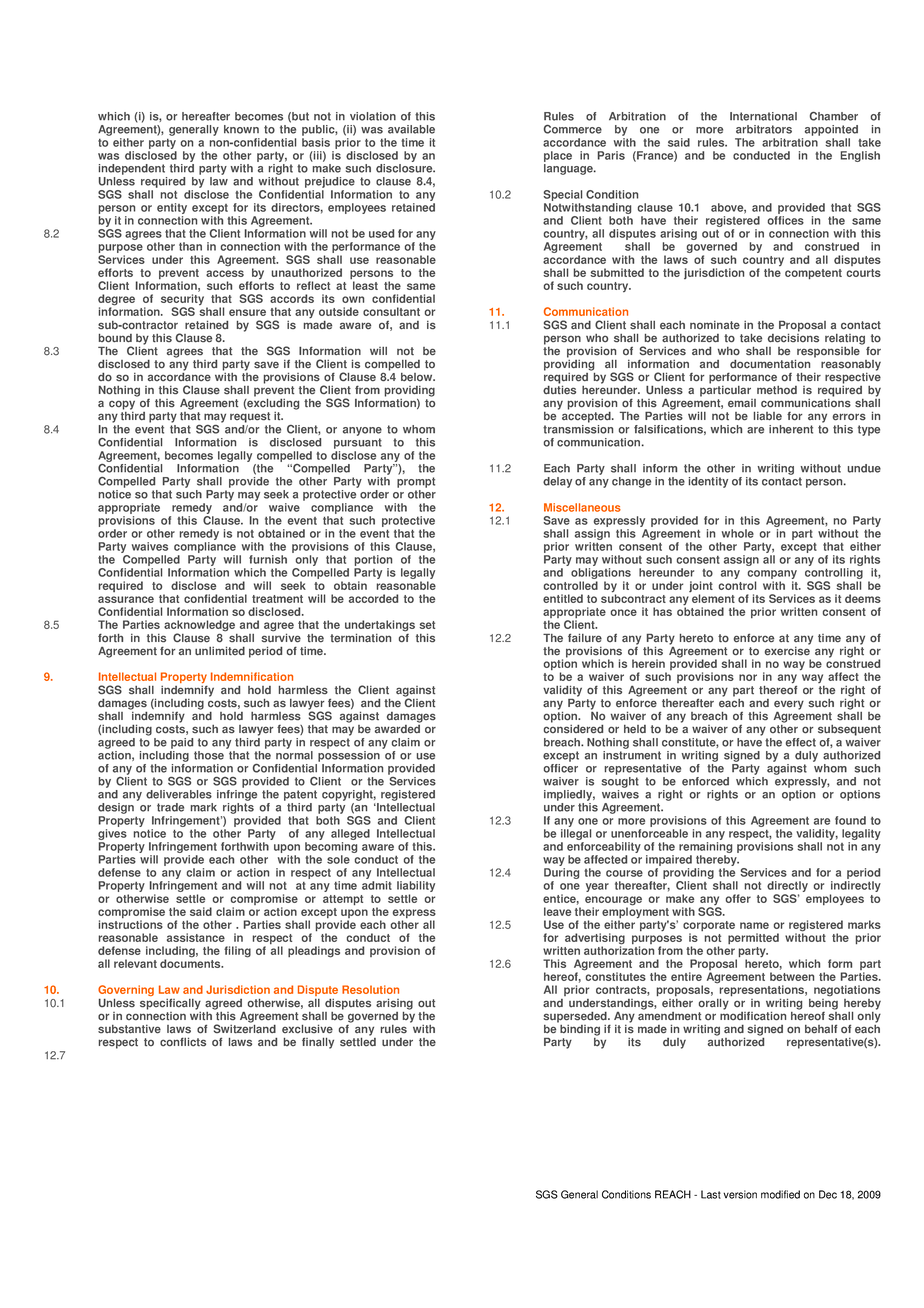 The height and width of the image is (1308, 924). Describe the element at coordinates (241, 129) in the image. I see `known` at that location.
